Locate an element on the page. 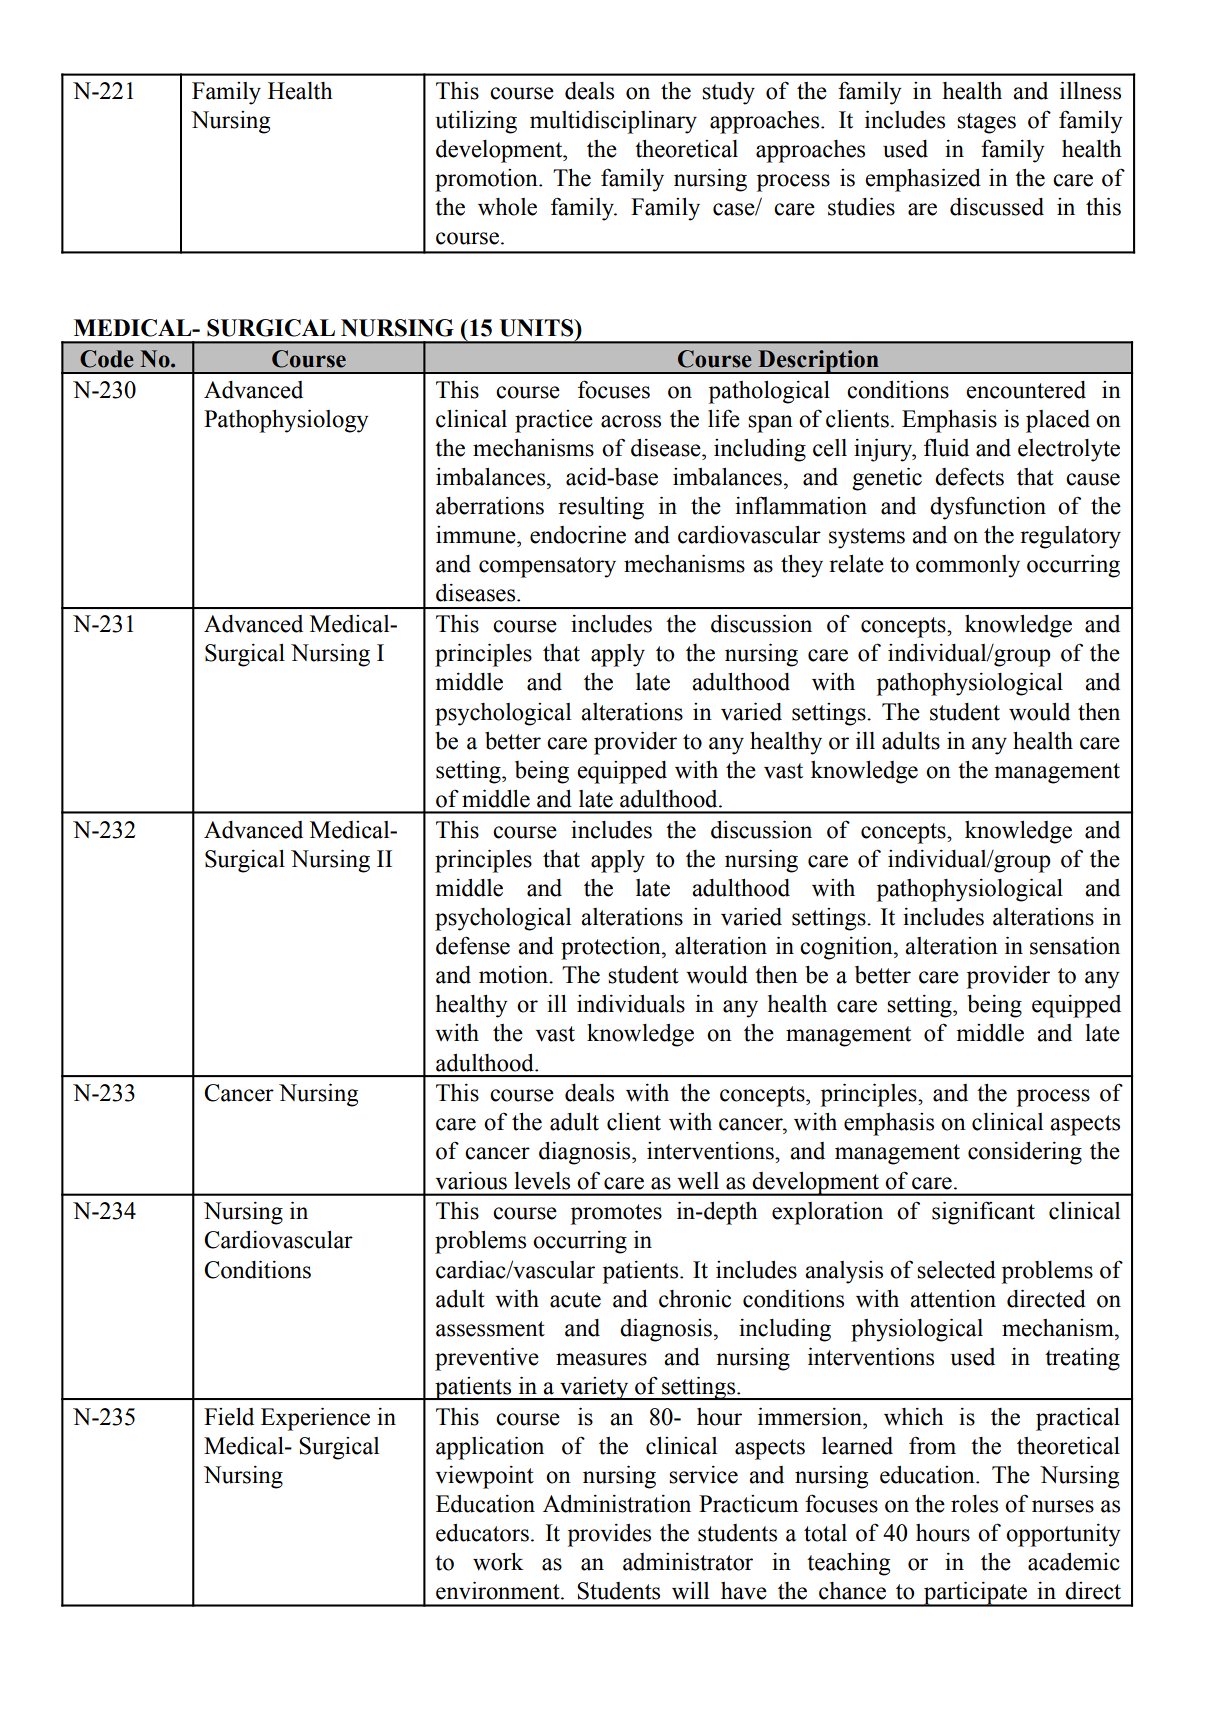  provides is located at coordinates (609, 1535).
